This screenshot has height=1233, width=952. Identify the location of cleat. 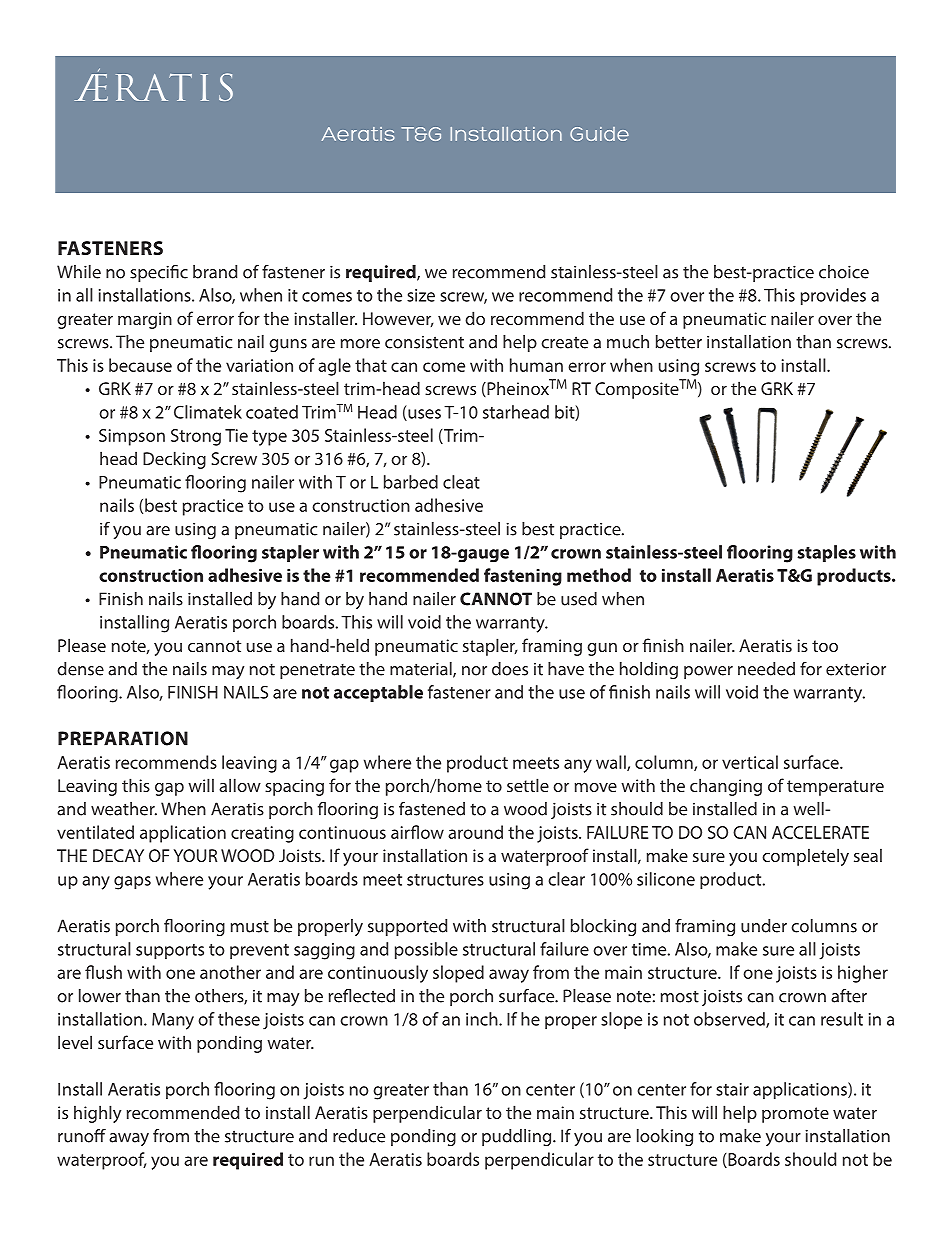
(461, 482).
